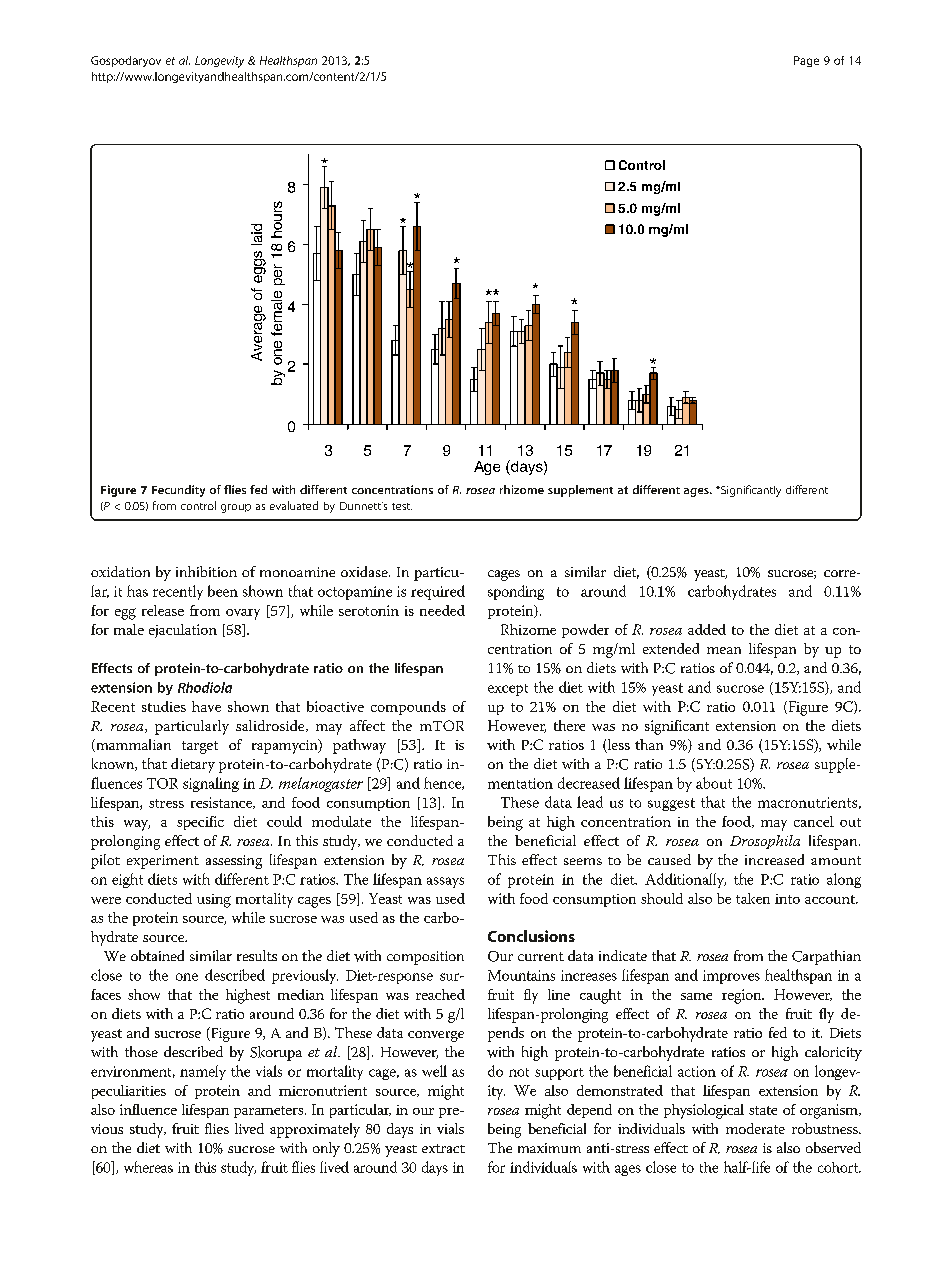 The height and width of the screenshot is (1270, 952). Describe the element at coordinates (178, 491) in the screenshot. I see `Fecundity` at that location.
